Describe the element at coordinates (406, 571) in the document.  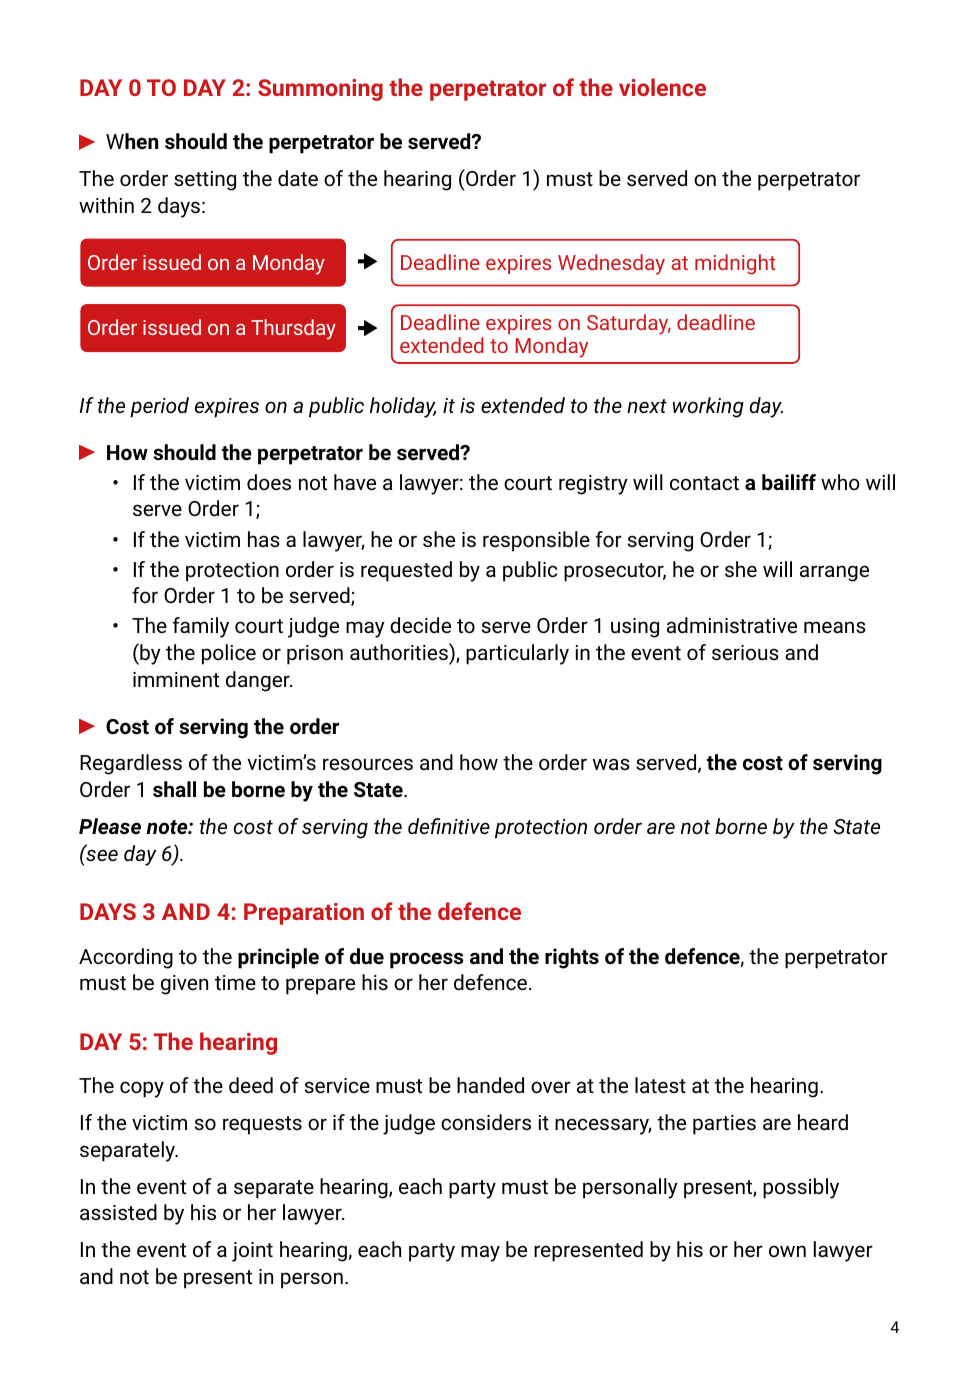
I see `requested` at that location.
